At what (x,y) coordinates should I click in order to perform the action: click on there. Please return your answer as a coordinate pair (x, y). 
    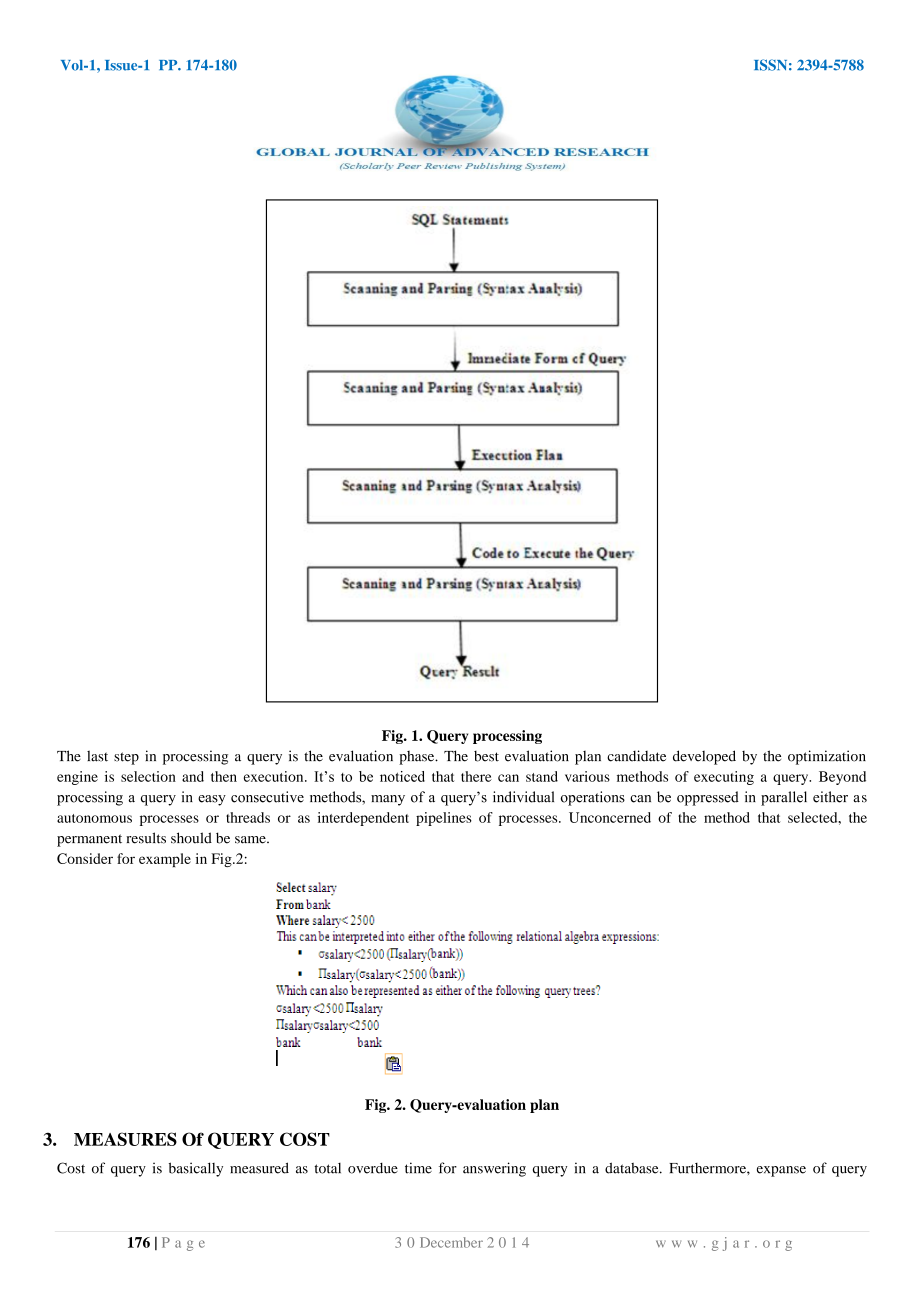
    Looking at the image, I should click on (476, 776).
